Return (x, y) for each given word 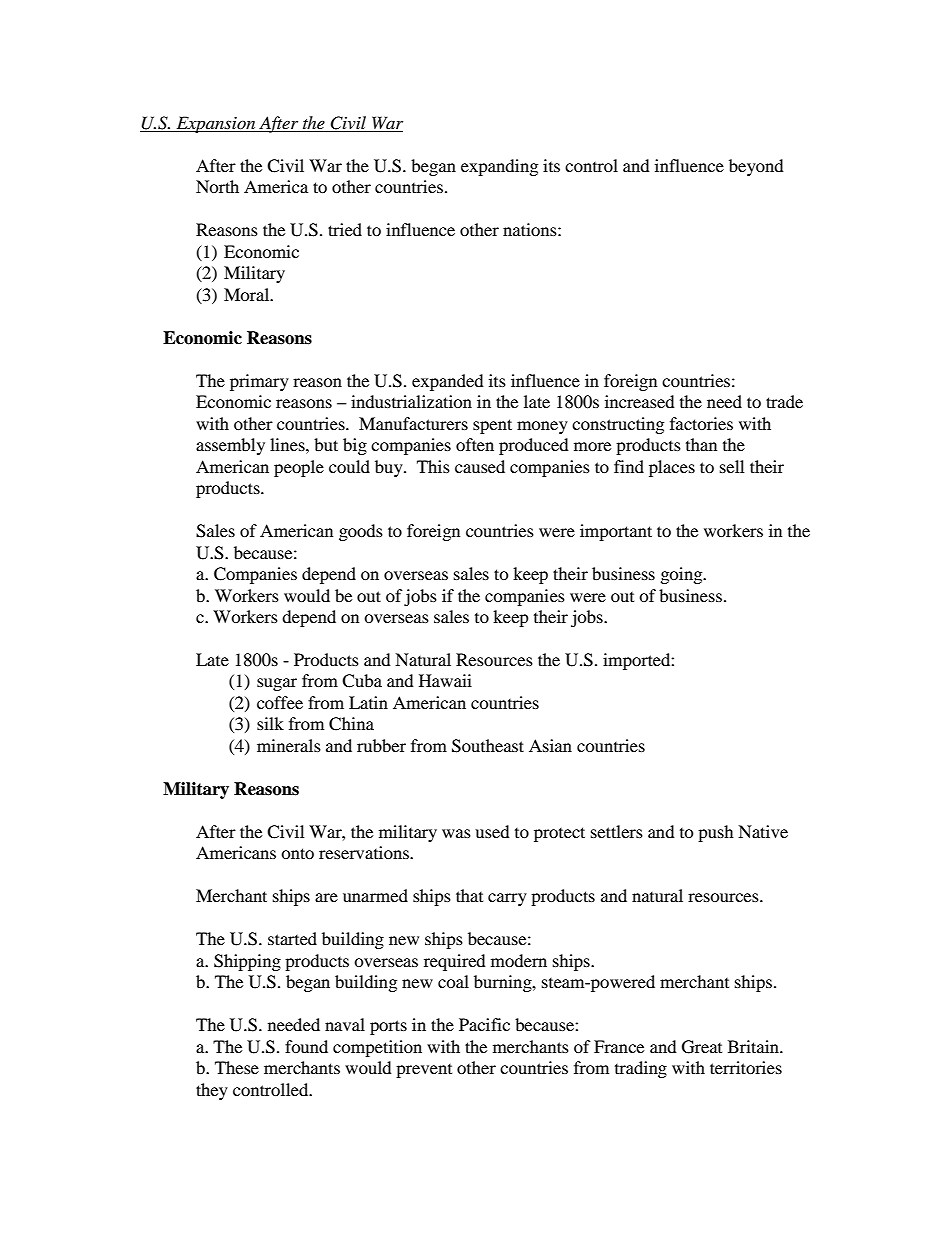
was (456, 833)
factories (701, 423)
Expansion (216, 124)
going (683, 575)
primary (259, 382)
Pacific (484, 1024)
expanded (448, 382)
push (716, 833)
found (306, 1046)
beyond (756, 167)
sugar (277, 684)
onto (297, 853)
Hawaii (445, 680)
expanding (499, 167)
